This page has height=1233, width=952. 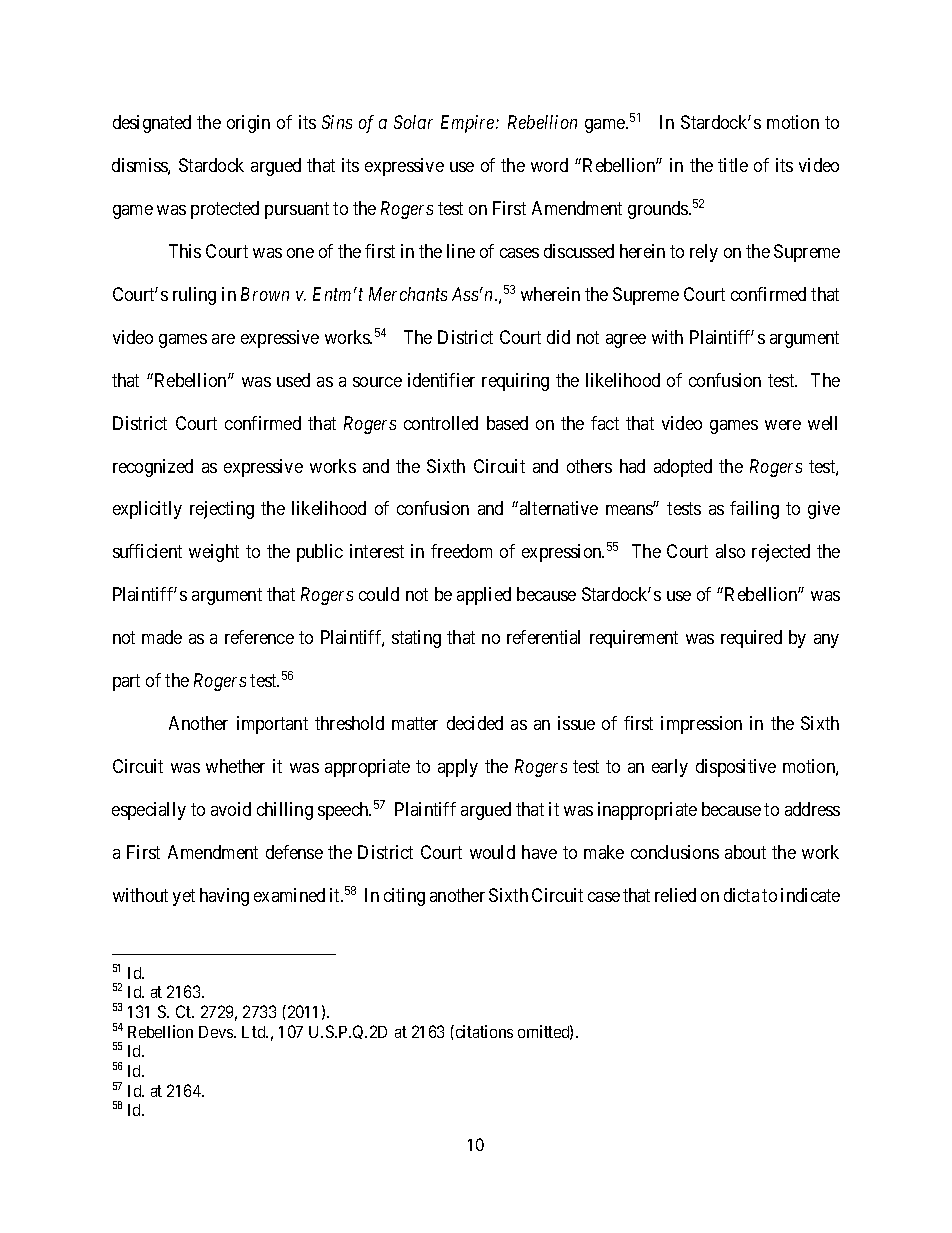 I want to click on avoid, so click(x=231, y=809).
